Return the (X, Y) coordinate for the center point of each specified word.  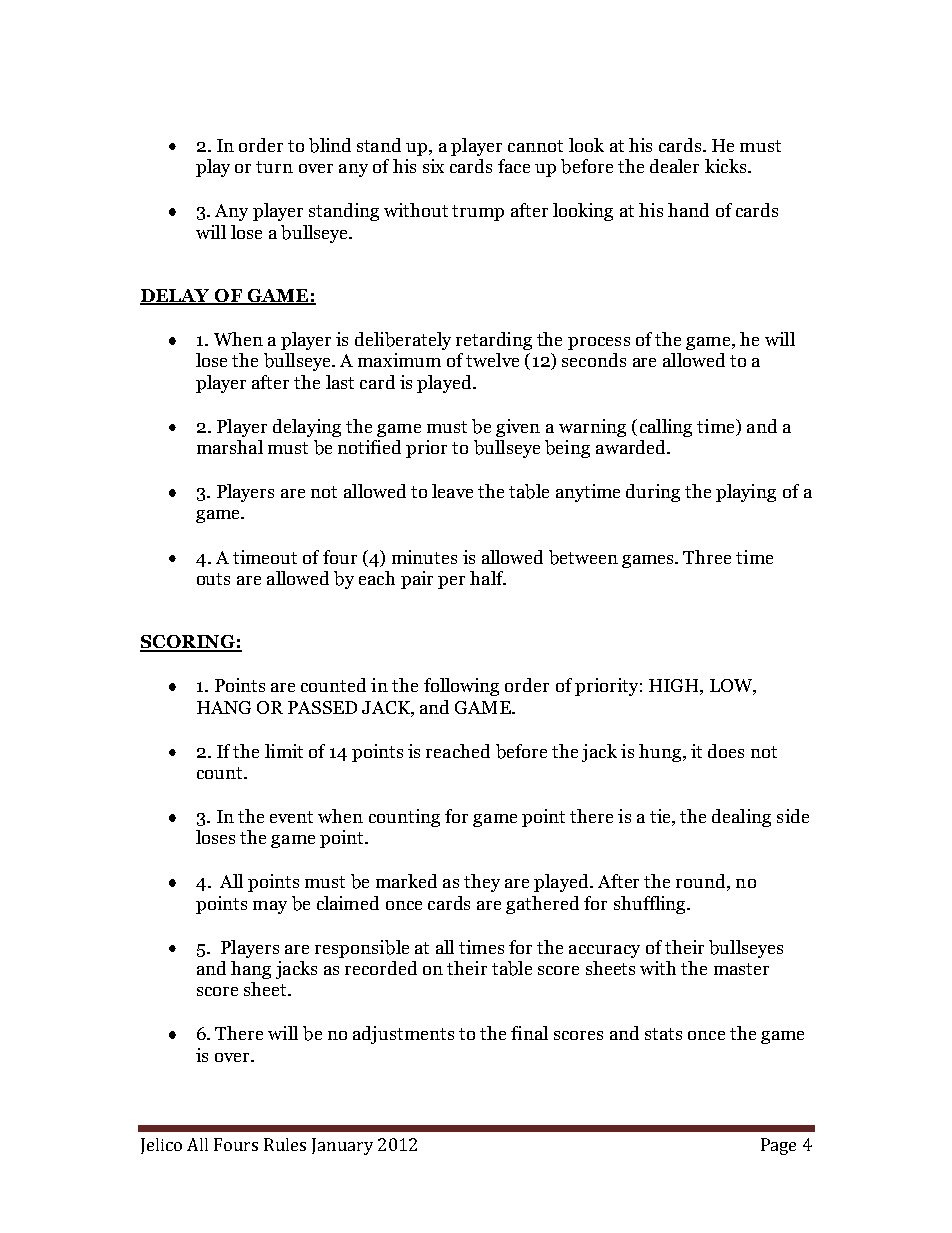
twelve (492, 360)
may (270, 907)
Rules (285, 1144)
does (726, 751)
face (514, 166)
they (482, 883)
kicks (725, 166)
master (741, 969)
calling (666, 428)
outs (213, 579)
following (461, 687)
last (340, 382)
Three (707, 557)
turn (274, 167)
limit (284, 751)
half (488, 578)
